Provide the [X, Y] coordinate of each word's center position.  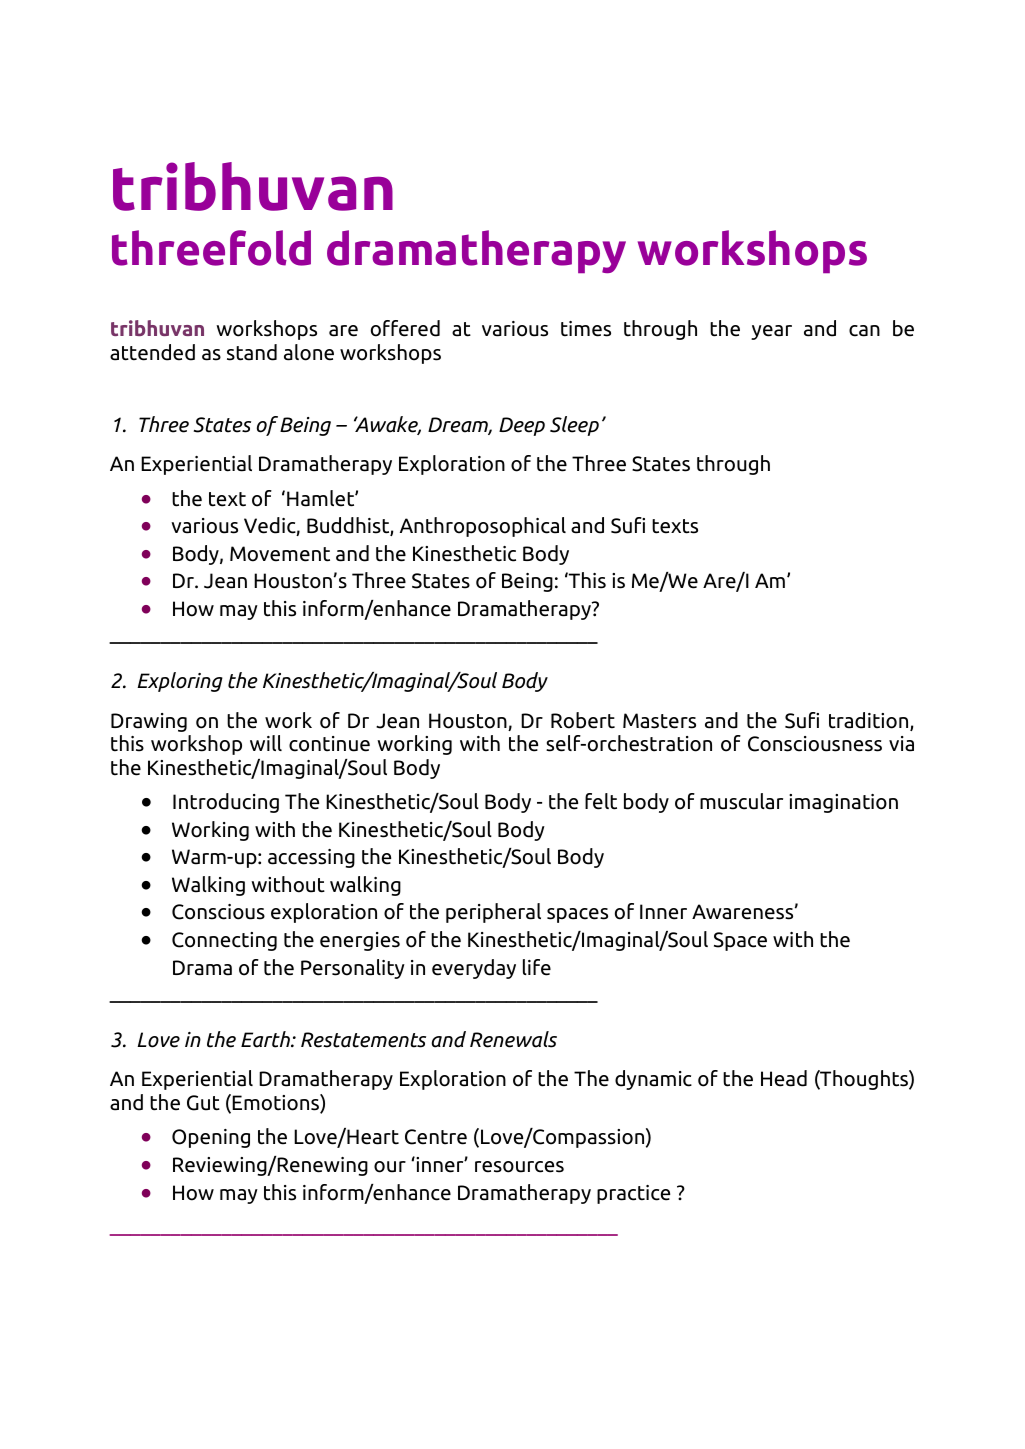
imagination [843, 803]
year [771, 332]
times [586, 329]
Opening [211, 1138]
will [266, 743]
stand [252, 352]
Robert [583, 720]
